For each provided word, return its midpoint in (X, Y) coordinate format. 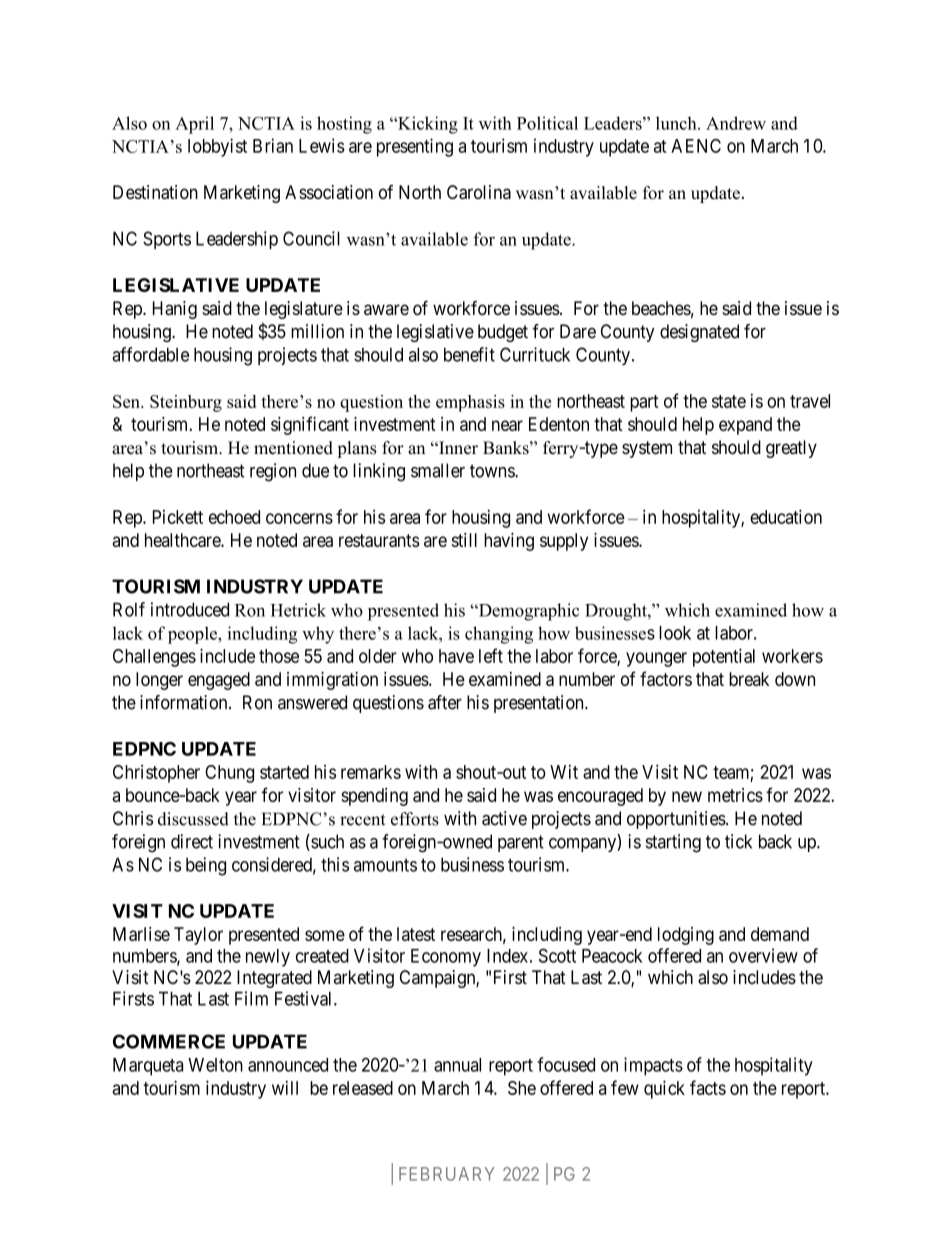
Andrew (736, 123)
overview (763, 955)
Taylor (198, 936)
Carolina (479, 192)
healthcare (183, 540)
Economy (446, 958)
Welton (215, 1065)
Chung (229, 774)
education (786, 516)
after (445, 702)
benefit (469, 354)
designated (699, 333)
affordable (150, 354)
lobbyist (217, 147)
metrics (735, 795)
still (464, 540)
